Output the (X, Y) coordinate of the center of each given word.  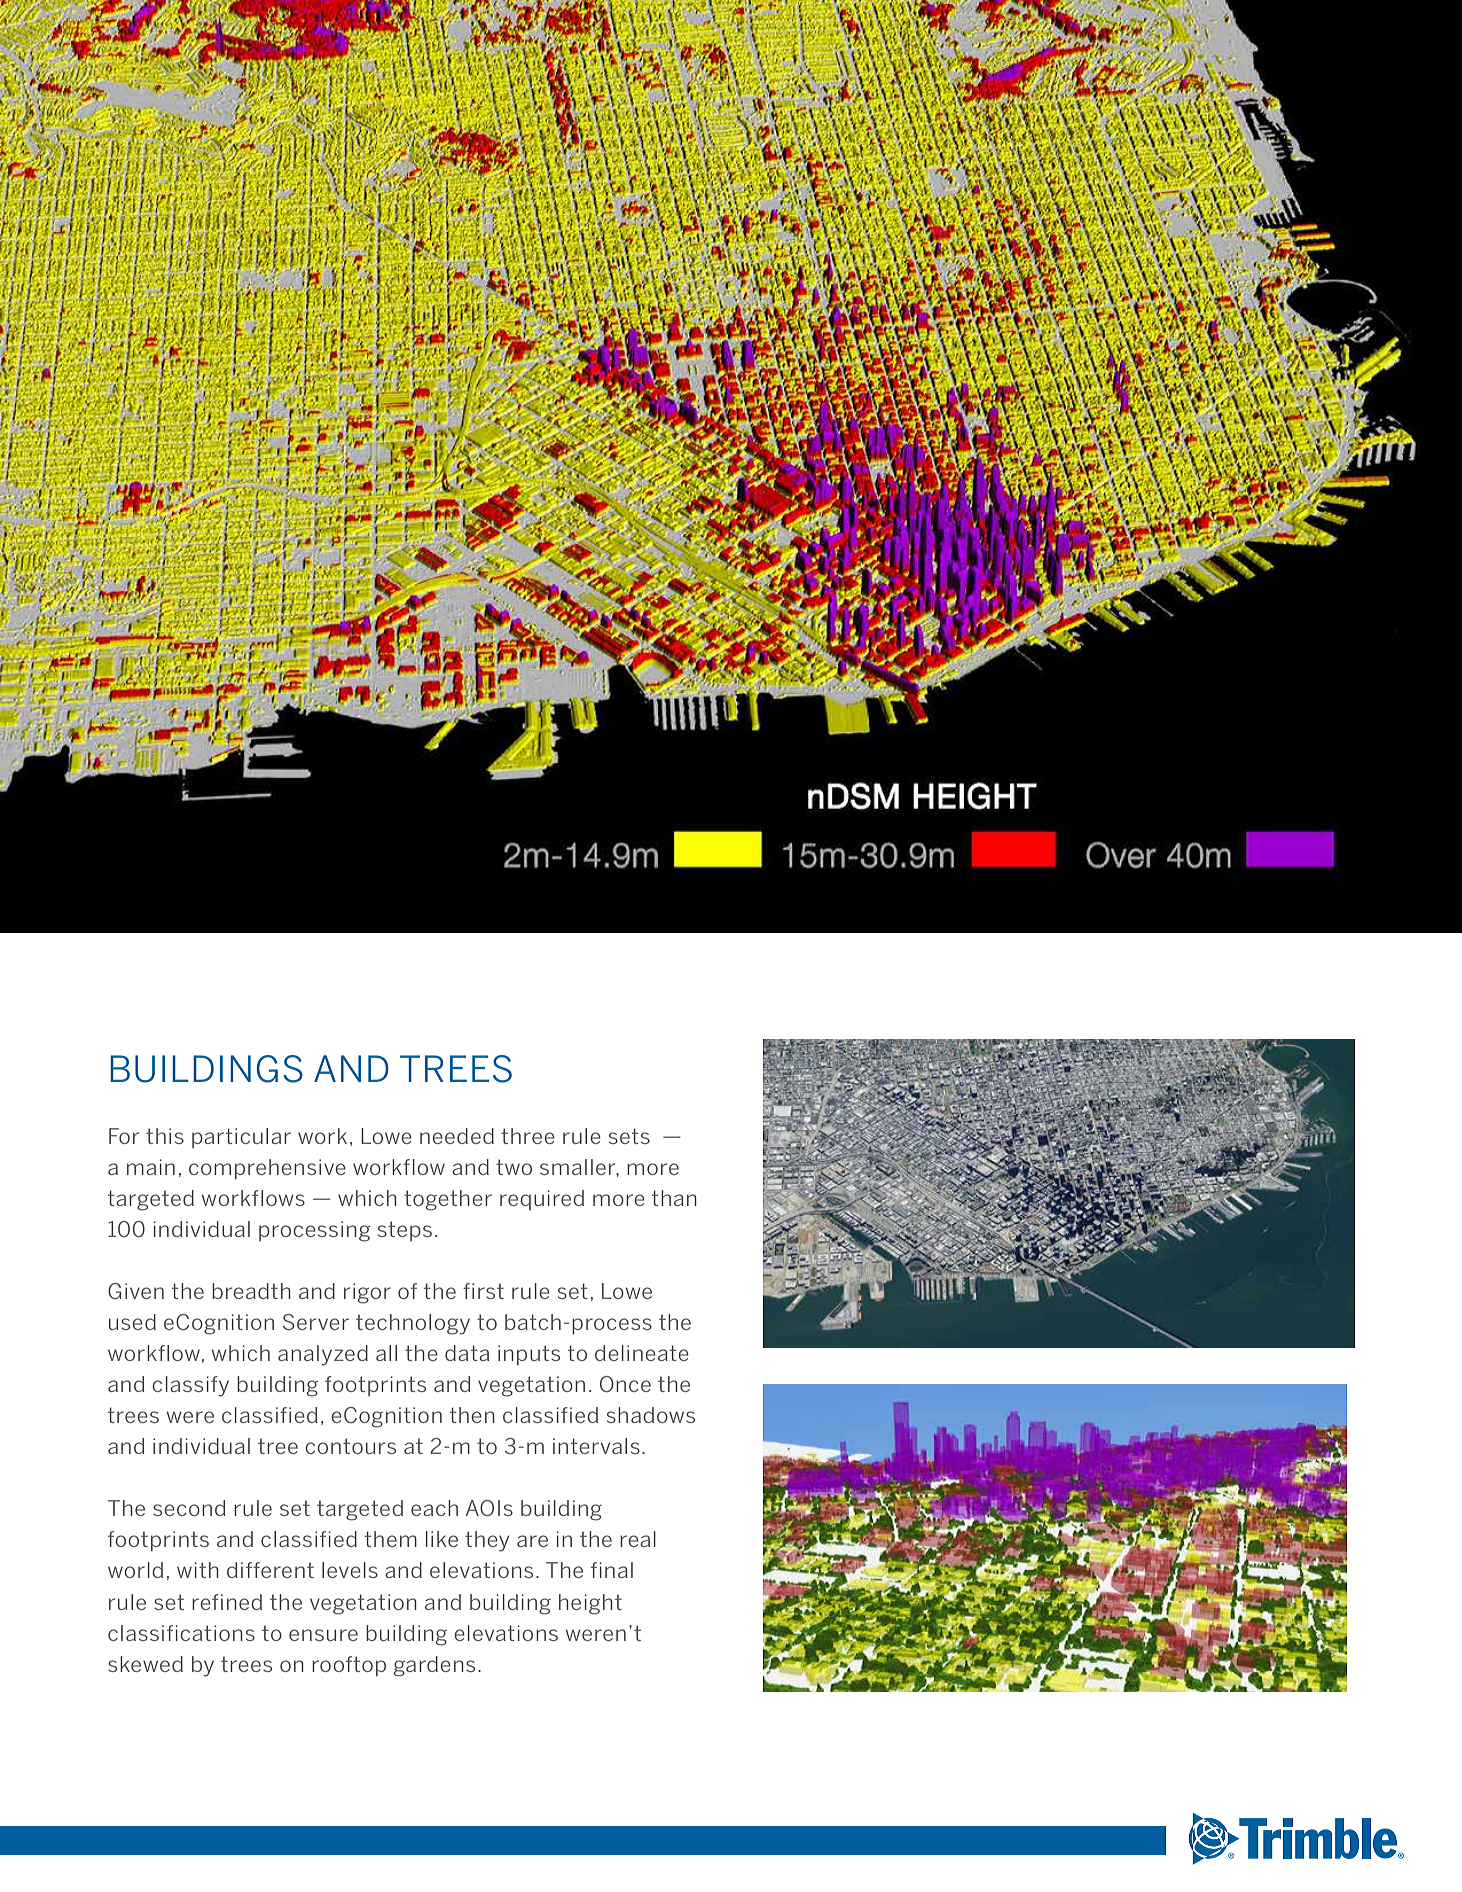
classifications (181, 1633)
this (165, 1136)
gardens (434, 1666)
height (590, 1604)
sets (629, 1136)
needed (457, 1136)
